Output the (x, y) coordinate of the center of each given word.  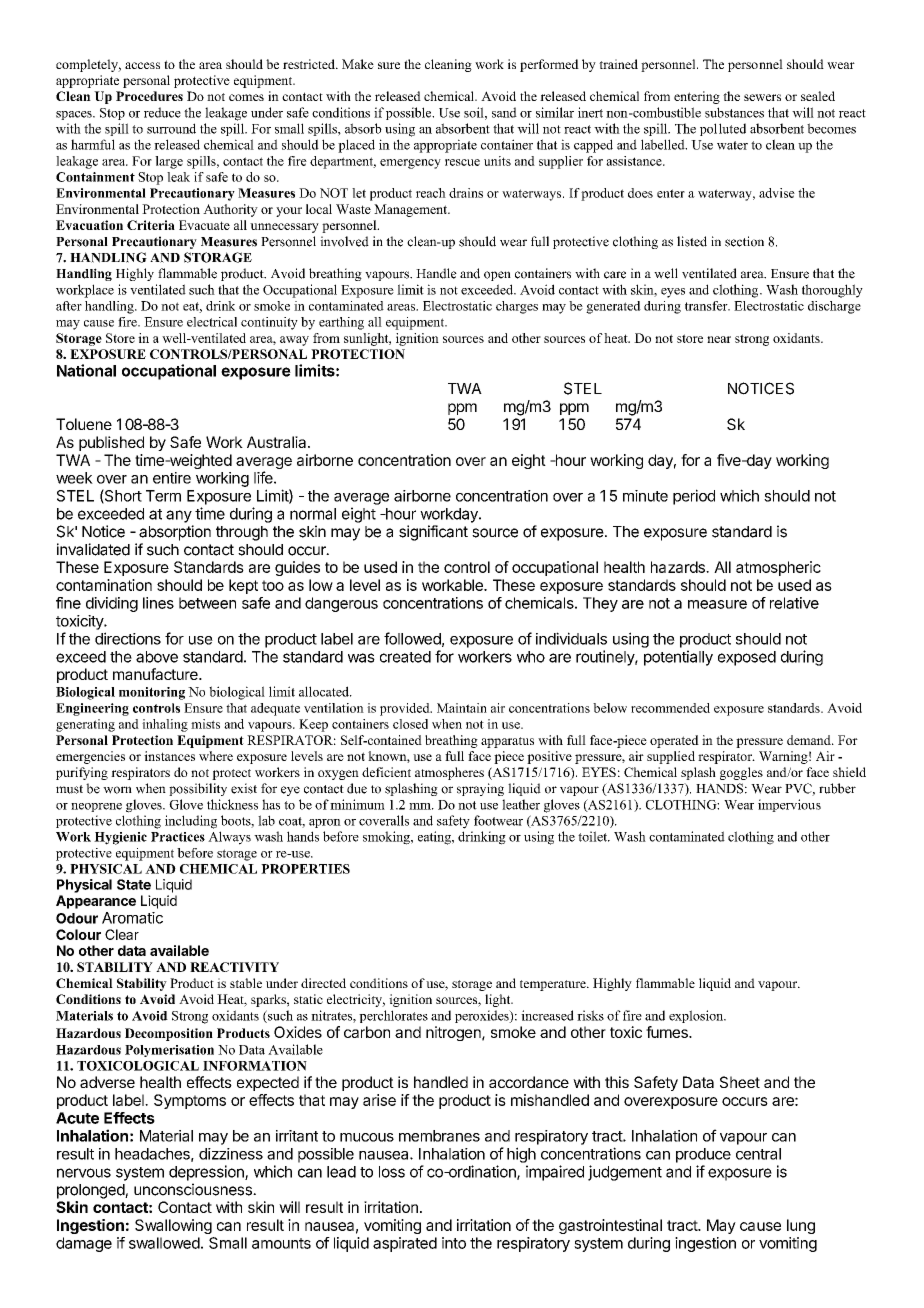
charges (517, 307)
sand (504, 112)
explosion (697, 1016)
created (405, 657)
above (157, 657)
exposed (747, 658)
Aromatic (132, 918)
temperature (554, 985)
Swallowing (173, 1226)
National (86, 370)
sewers (762, 97)
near (719, 339)
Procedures (149, 96)
